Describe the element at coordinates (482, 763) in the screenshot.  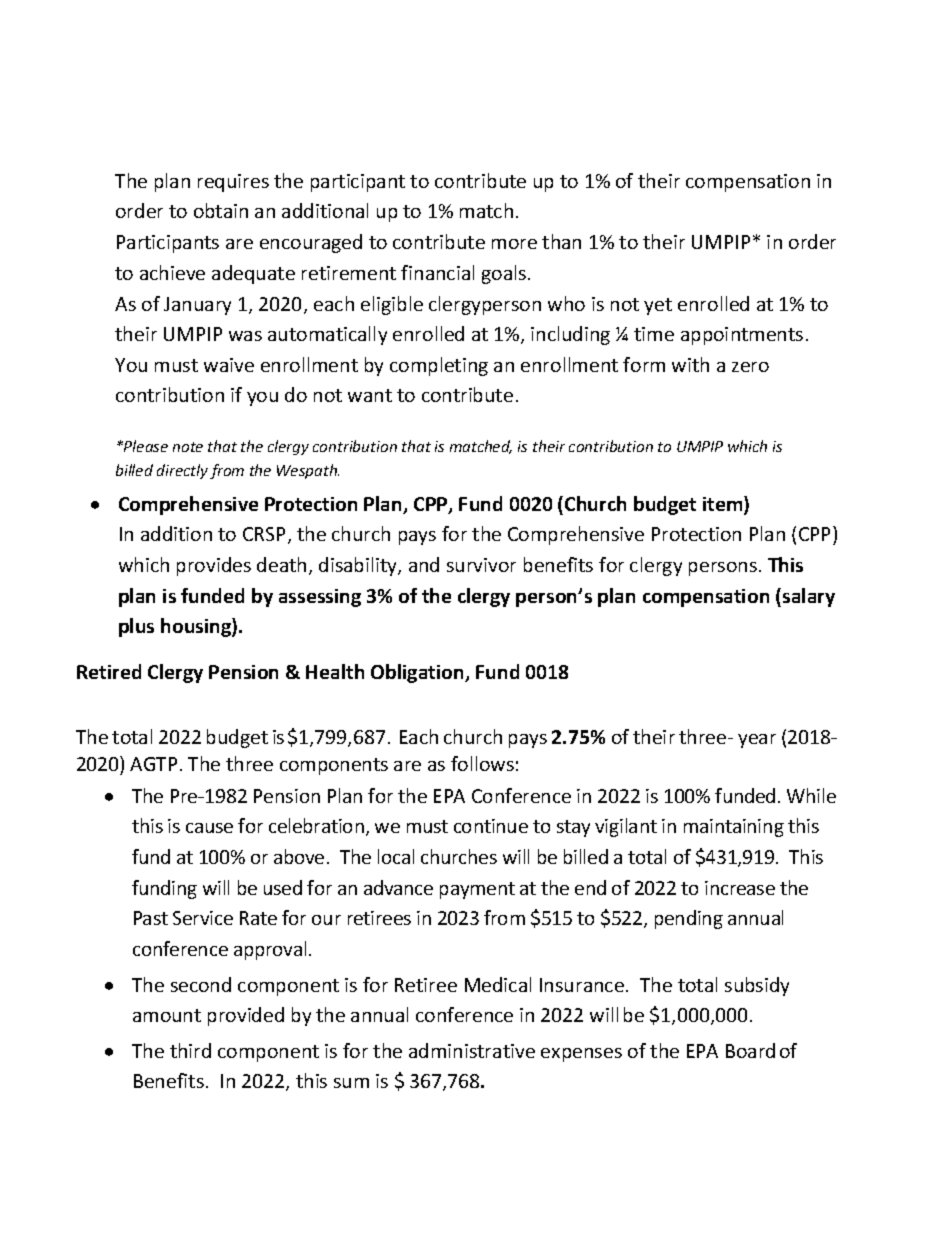
I see `follows` at that location.
